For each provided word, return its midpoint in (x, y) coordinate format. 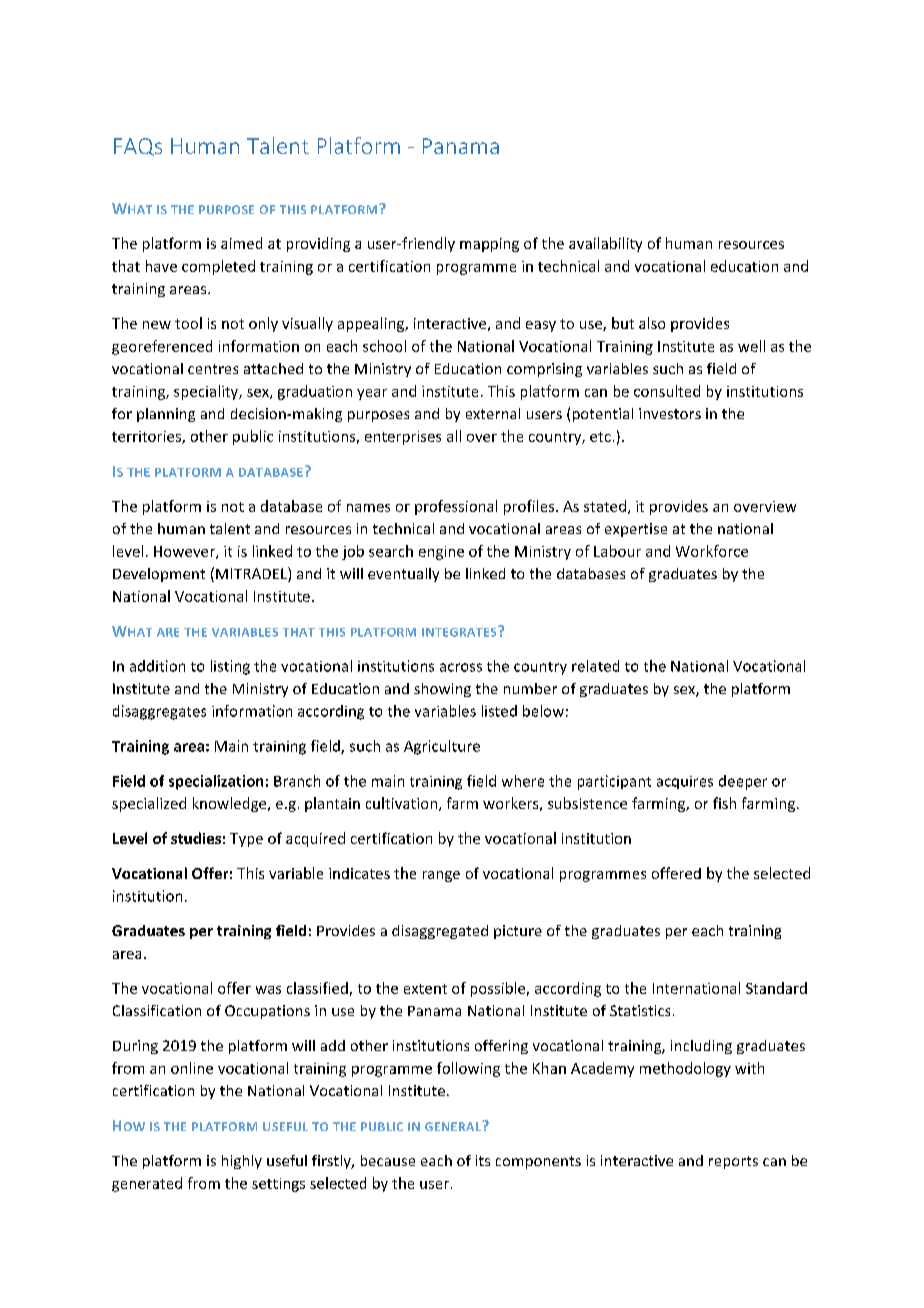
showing (442, 690)
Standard (776, 988)
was (268, 990)
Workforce (712, 551)
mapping (489, 245)
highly (242, 1162)
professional (456, 507)
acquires (685, 782)
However (185, 552)
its (483, 1160)
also (652, 323)
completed (218, 267)
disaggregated (440, 932)
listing (230, 667)
